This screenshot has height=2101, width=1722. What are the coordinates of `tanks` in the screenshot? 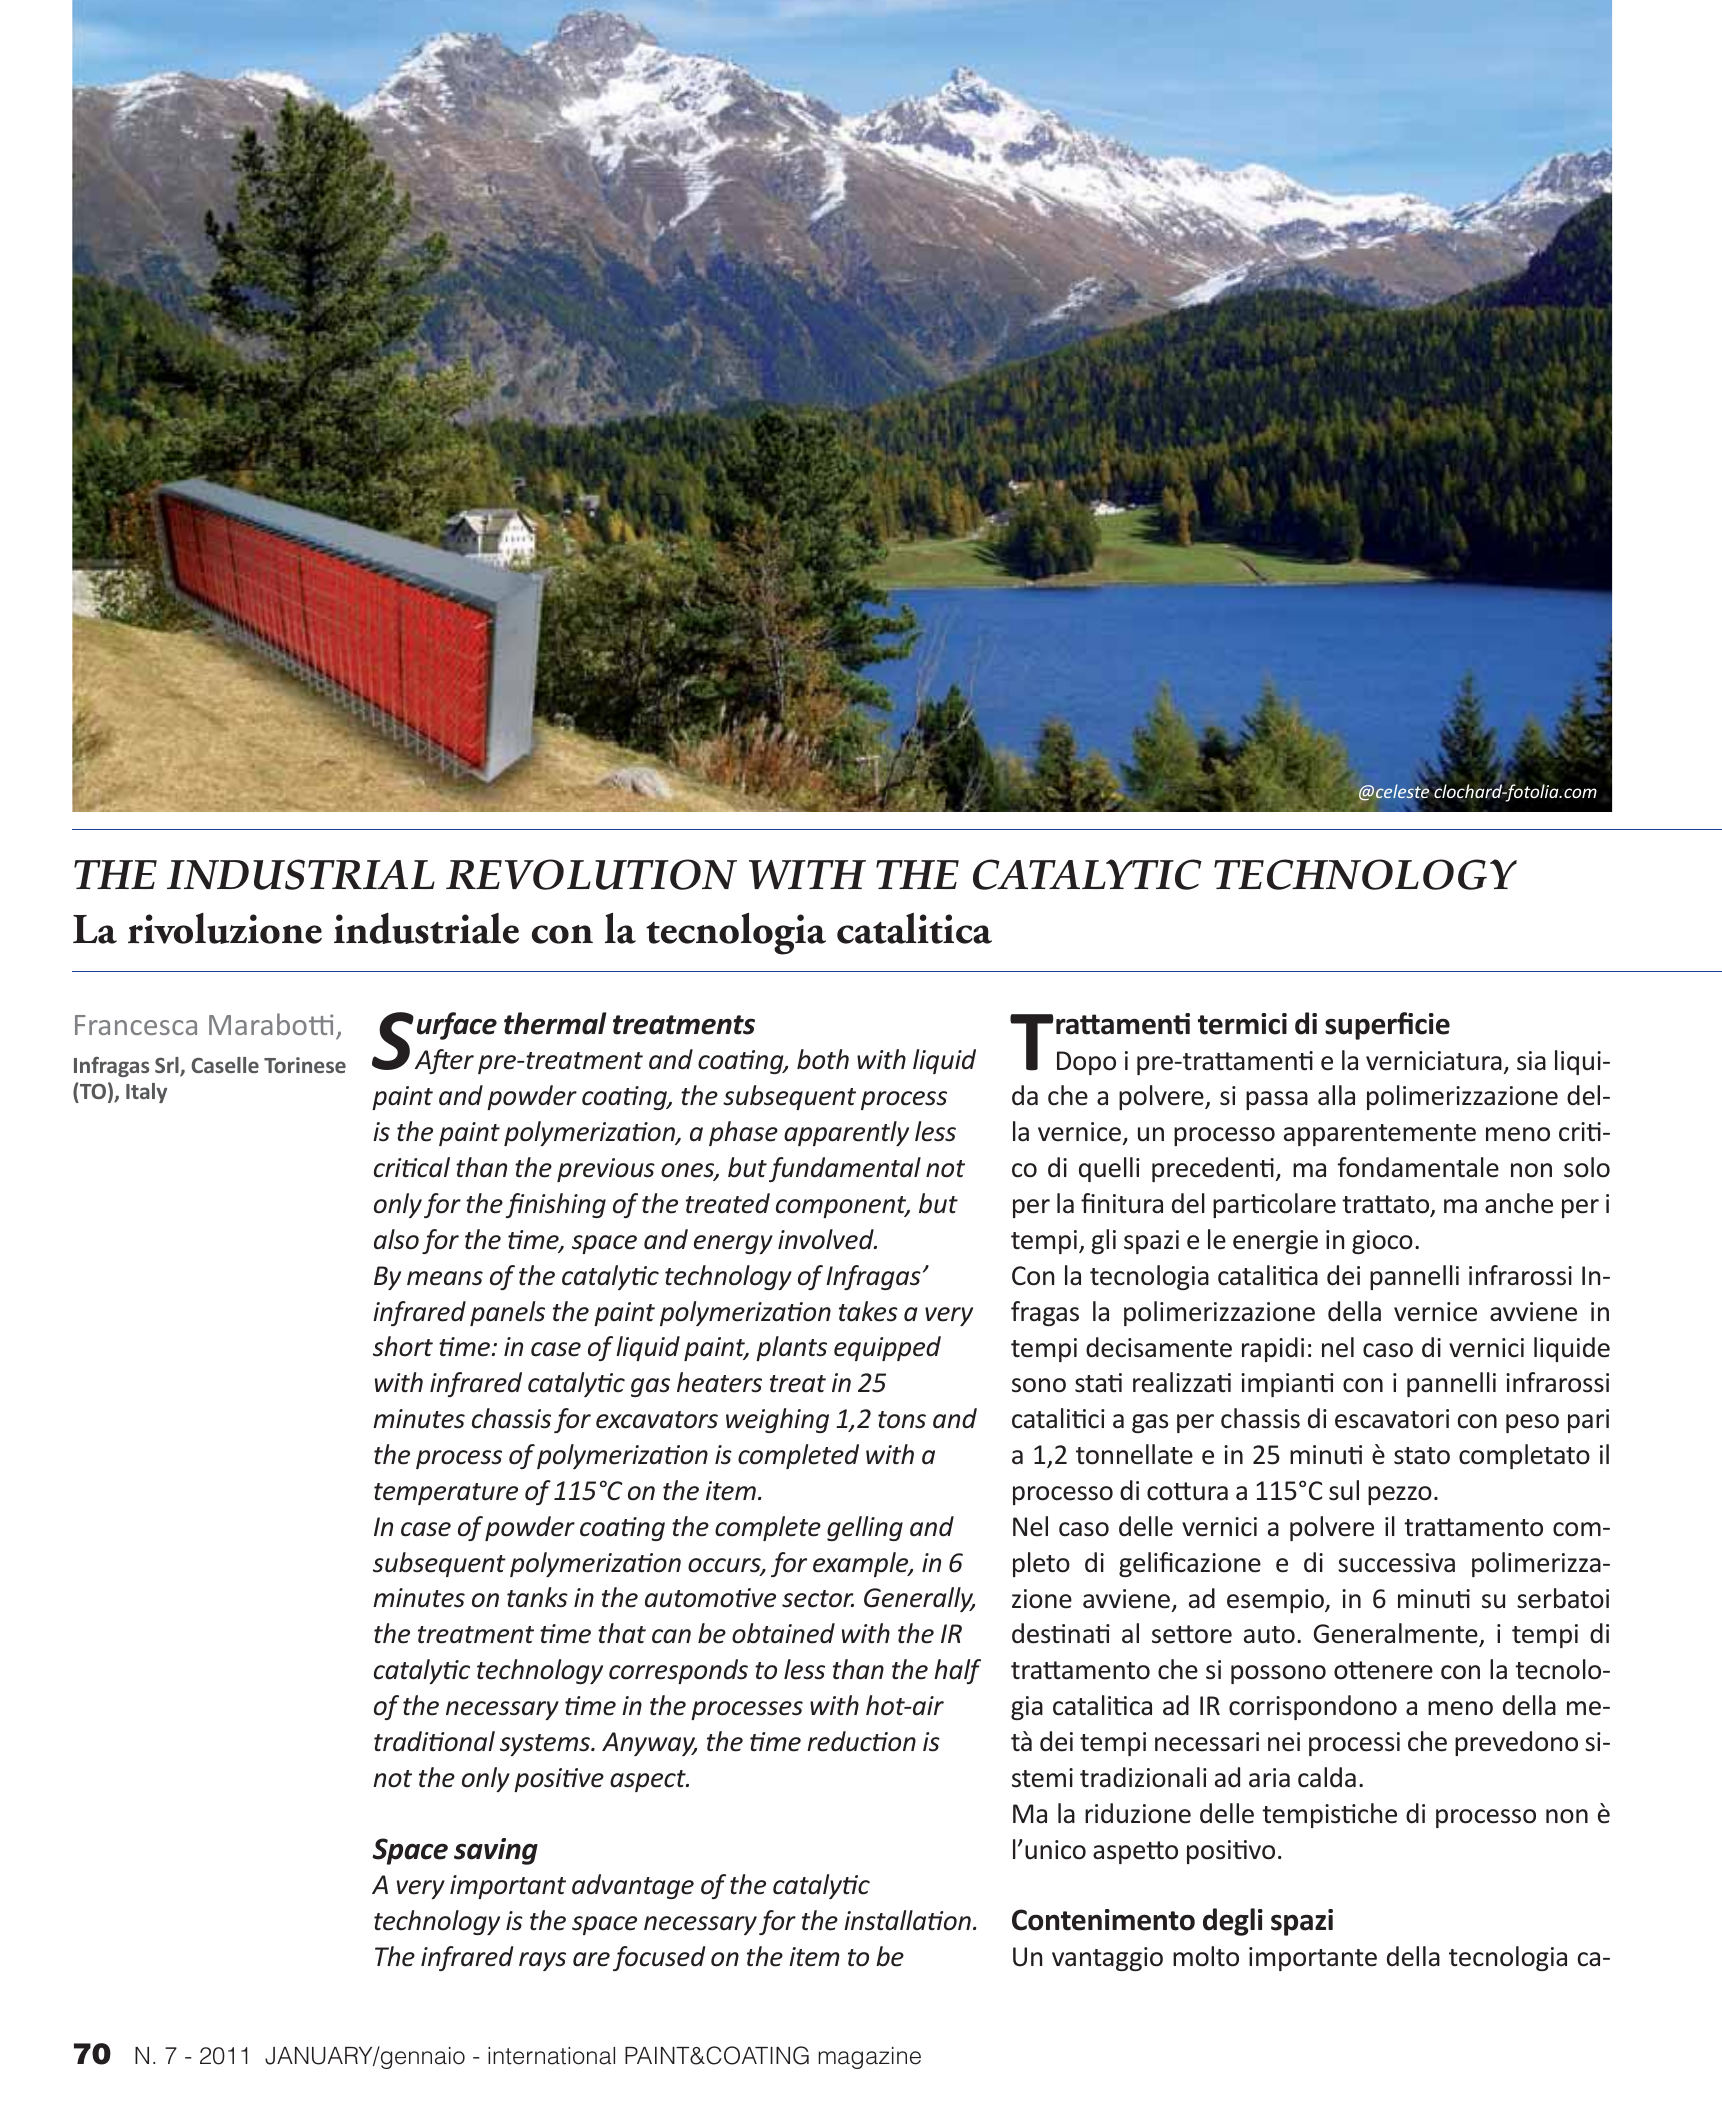 It's located at (537, 1597).
